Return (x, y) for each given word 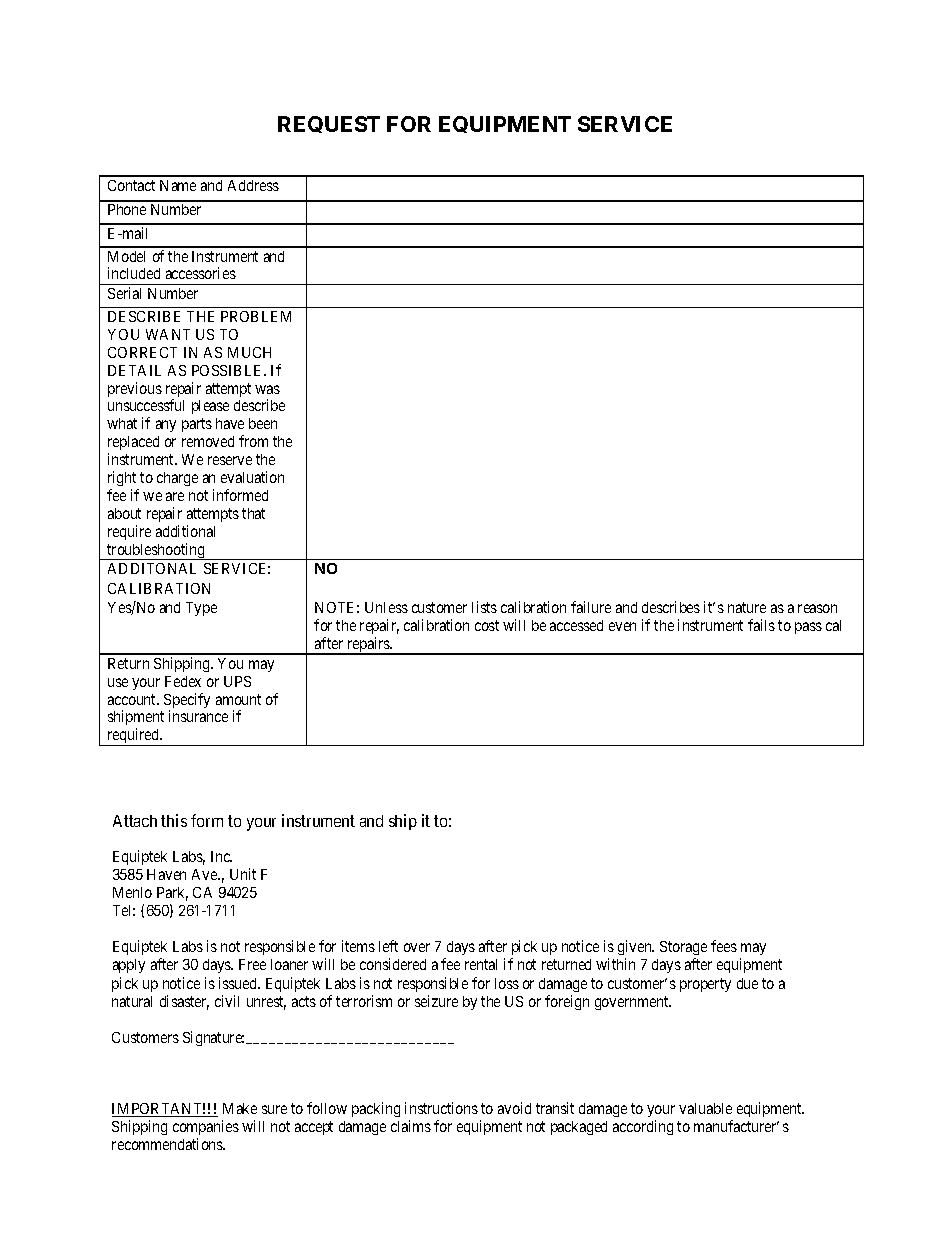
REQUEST (329, 124)
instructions (441, 1108)
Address (253, 185)
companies (206, 1127)
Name (178, 185)
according (643, 1127)
